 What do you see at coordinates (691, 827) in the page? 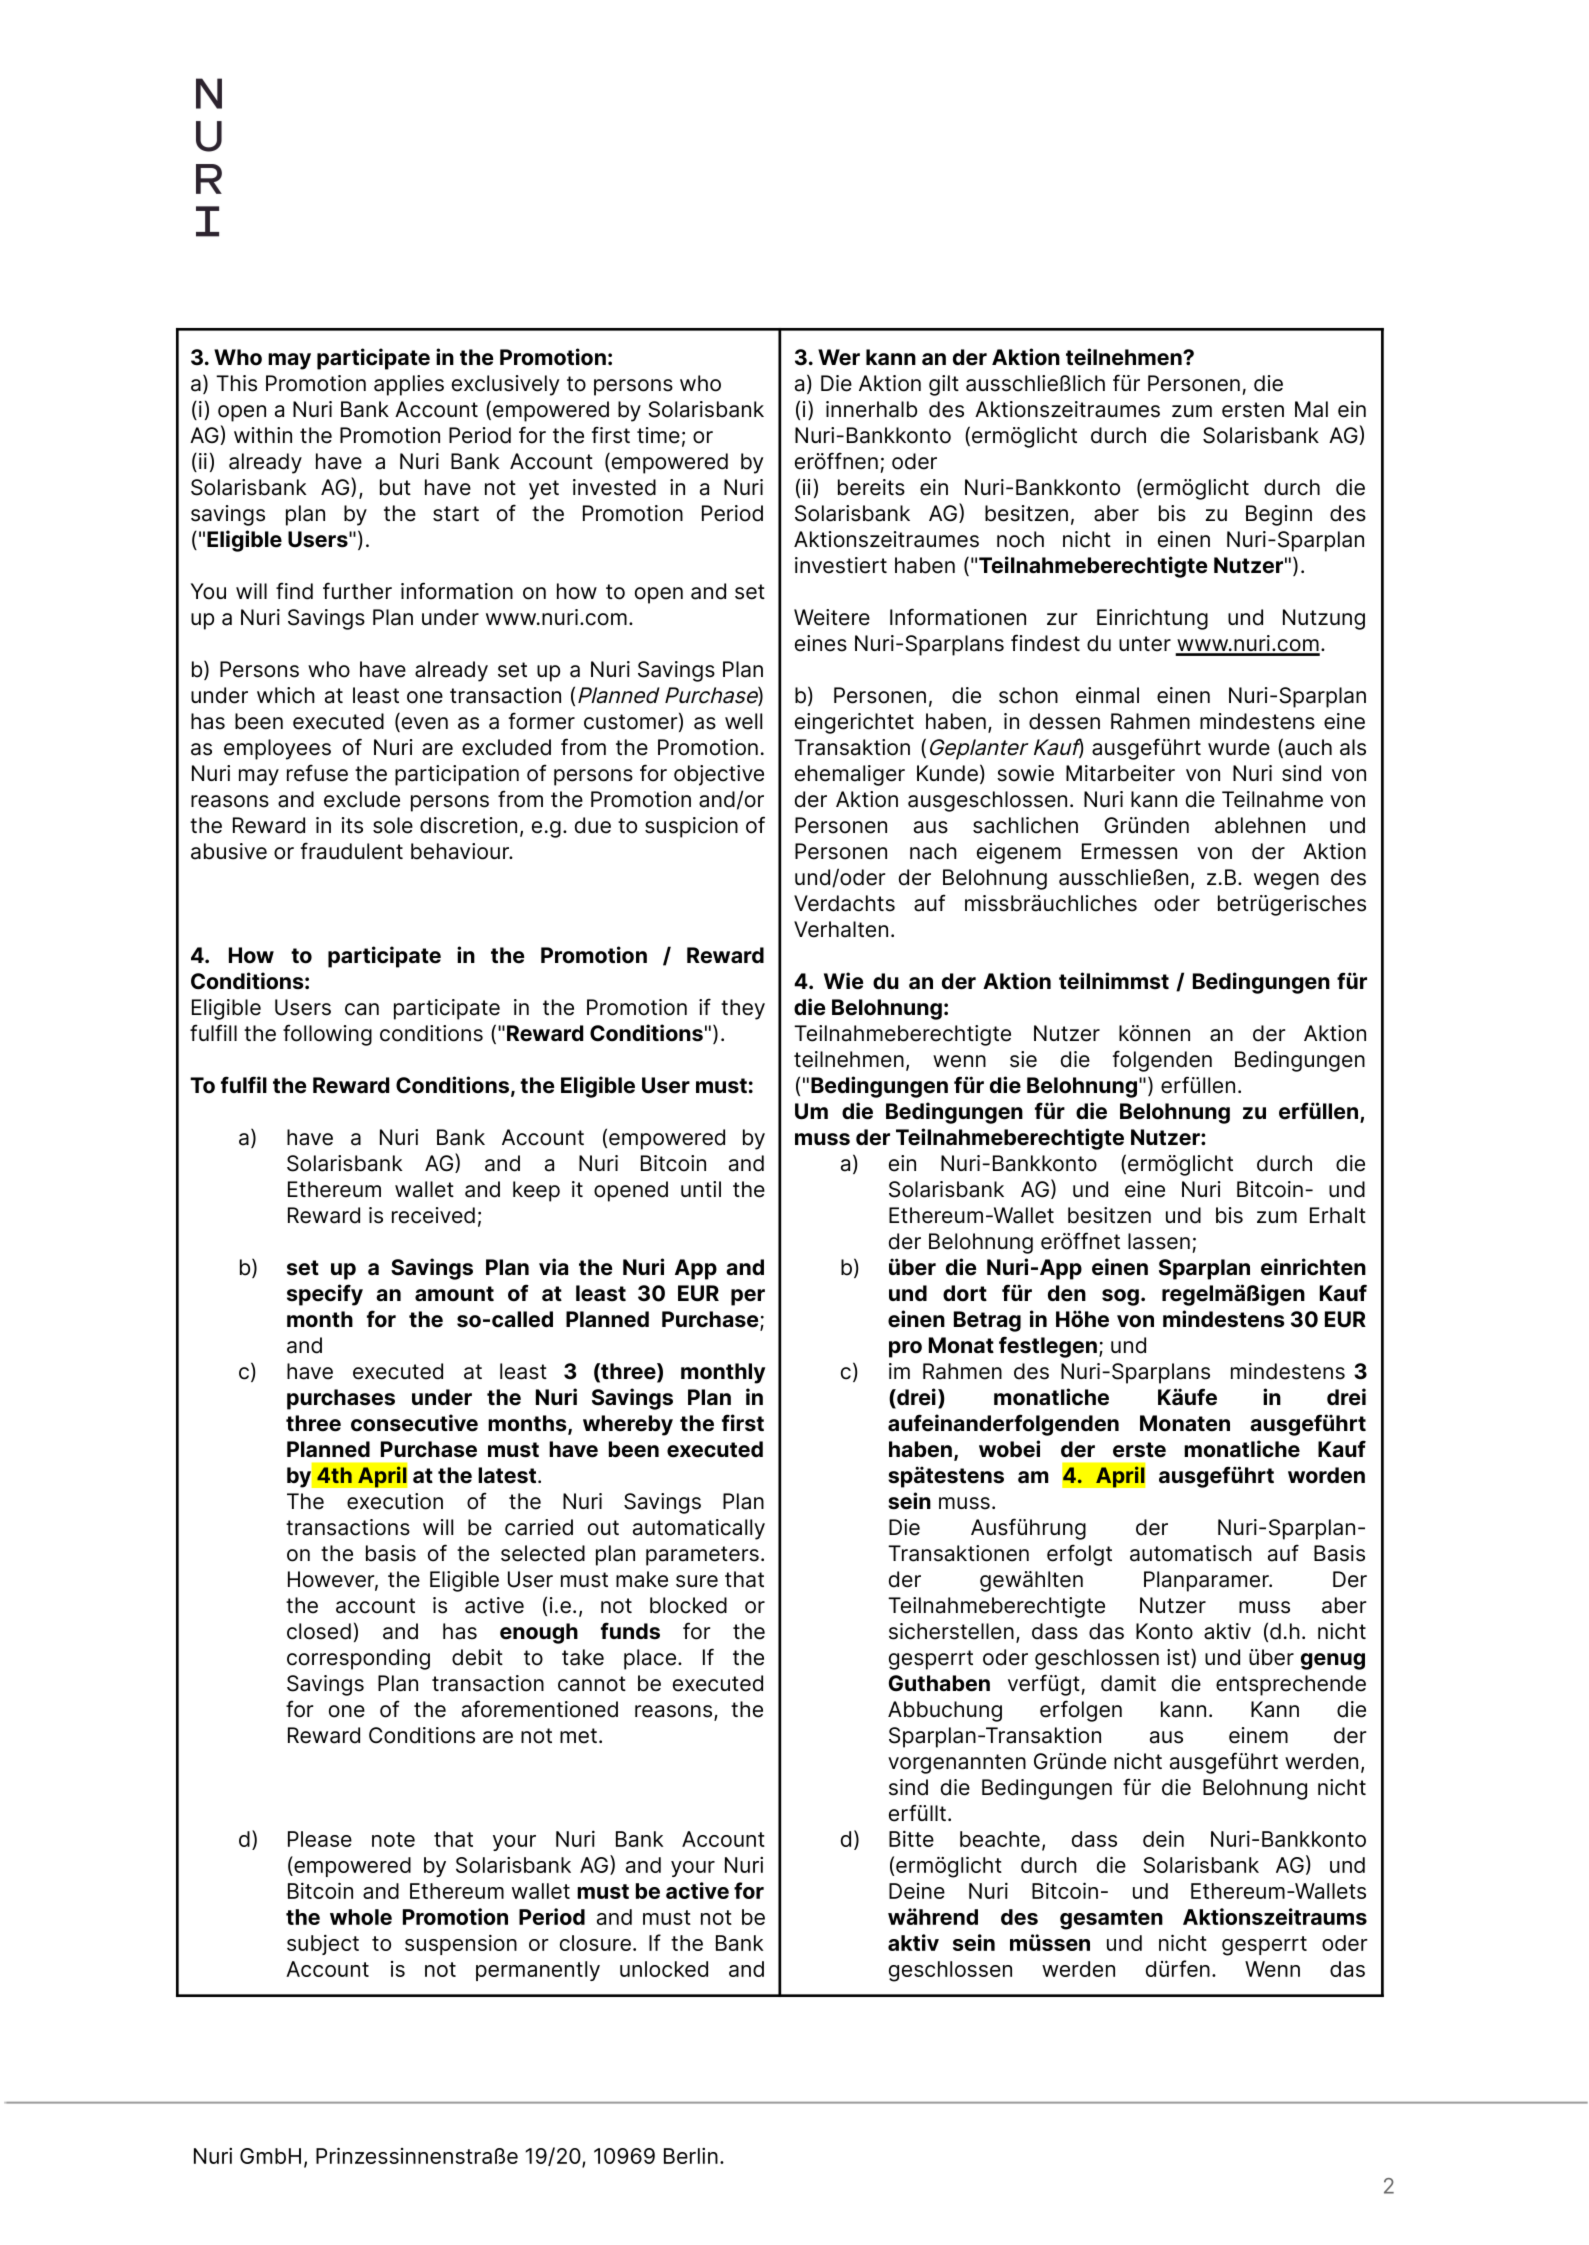
I see `suspicion` at bounding box center [691, 827].
